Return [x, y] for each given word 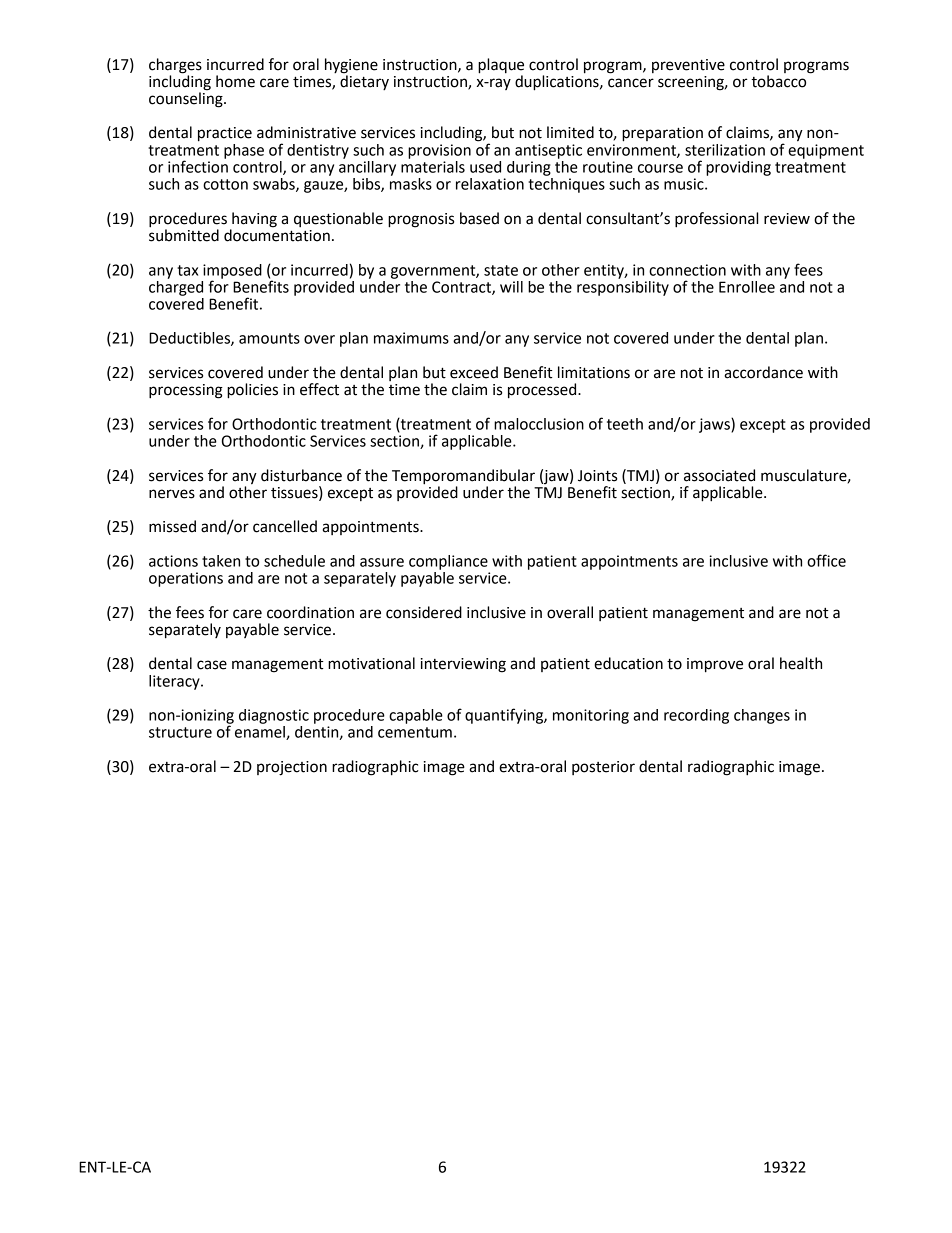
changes [762, 716]
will [511, 287]
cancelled [285, 526]
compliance [448, 562]
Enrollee [747, 287]
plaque [501, 66]
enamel [261, 733]
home [235, 81]
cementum [415, 732]
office [826, 560]
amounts [269, 338]
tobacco [778, 81]
